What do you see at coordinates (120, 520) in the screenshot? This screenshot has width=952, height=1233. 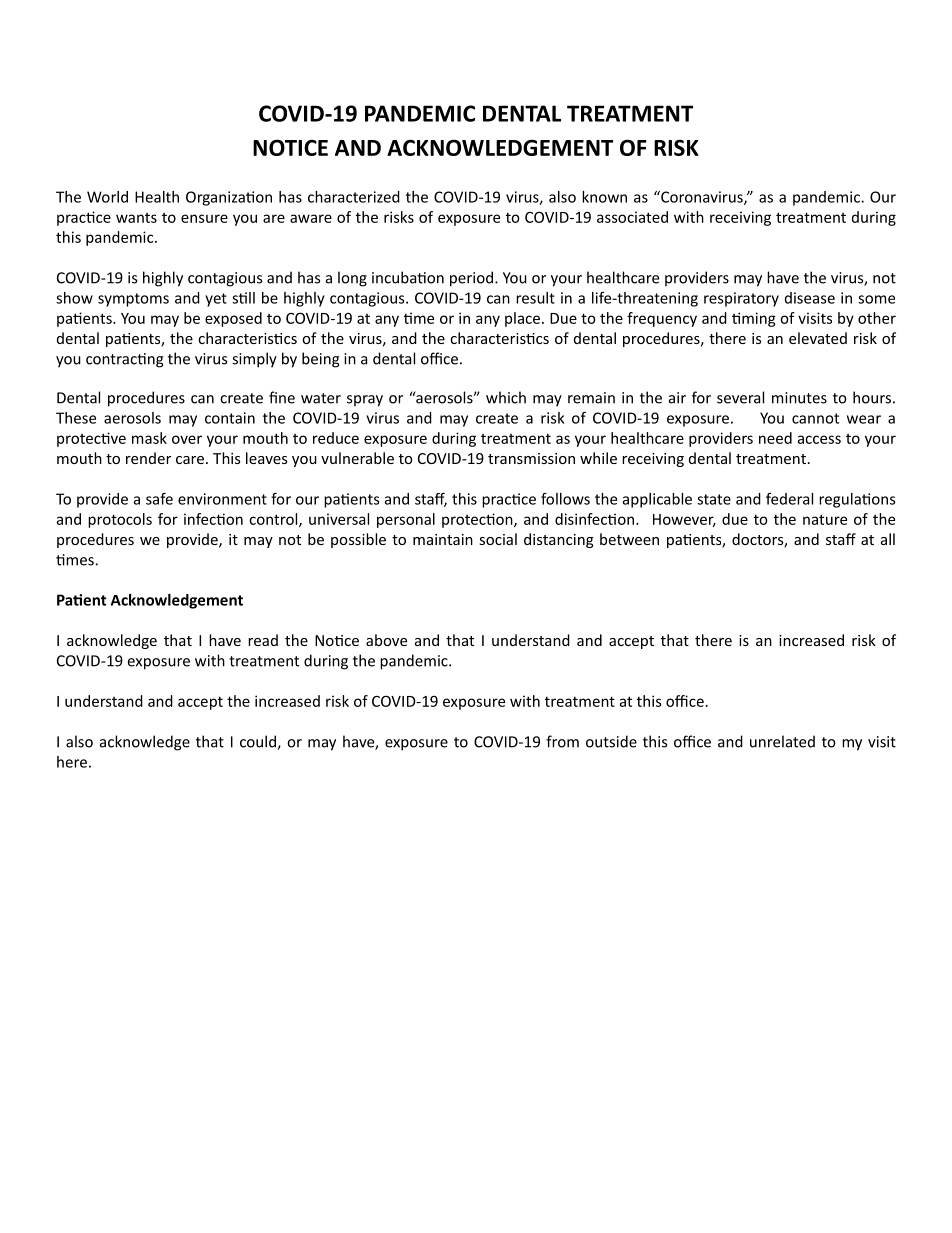 I see `protocols` at bounding box center [120, 520].
